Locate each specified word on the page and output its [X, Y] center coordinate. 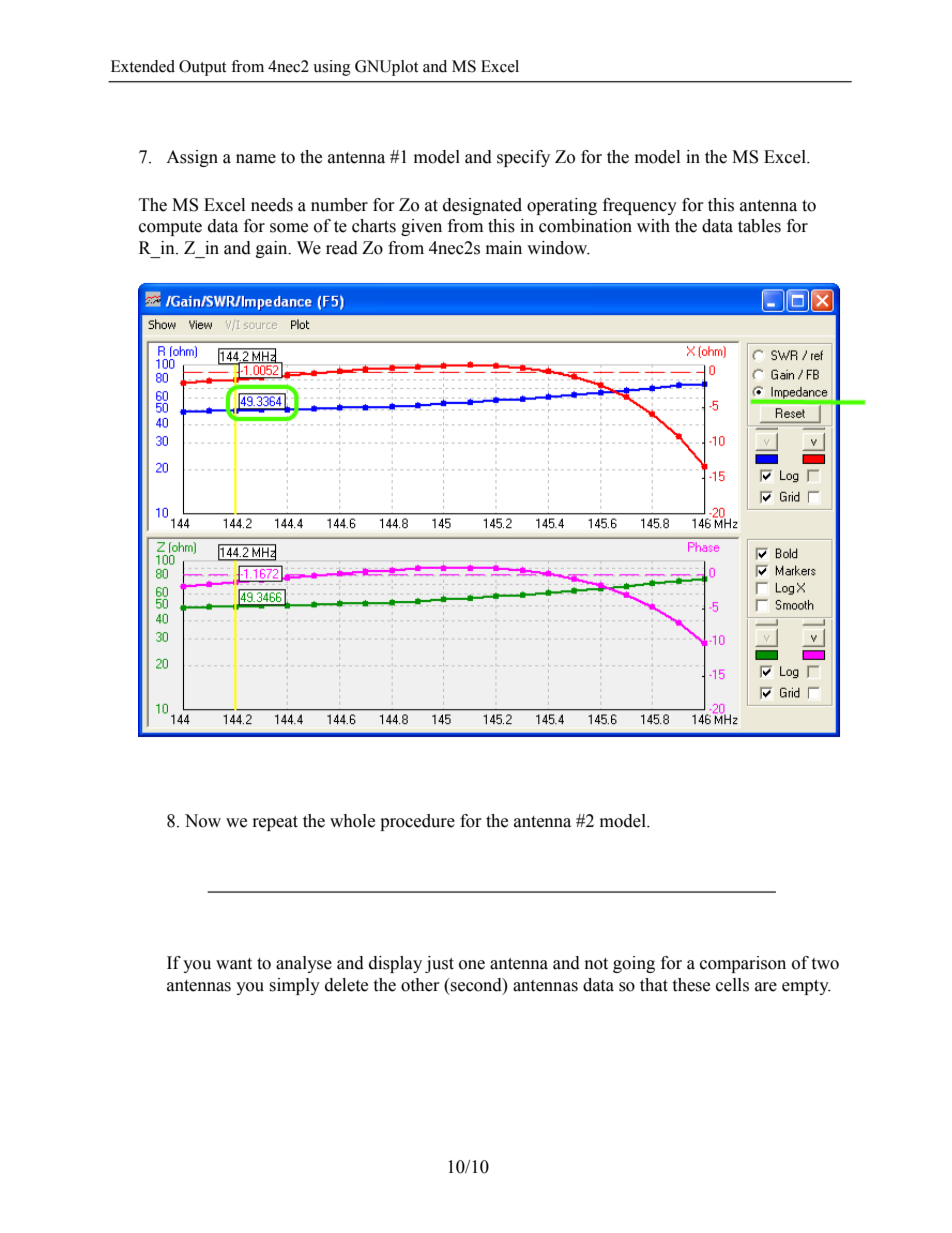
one [472, 965]
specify [523, 158]
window [558, 248]
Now [203, 821]
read [342, 248]
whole [352, 821]
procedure [417, 822]
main [504, 248]
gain [273, 249]
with [653, 226]
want [234, 964]
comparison [743, 964]
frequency [640, 206]
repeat [275, 823]
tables [759, 226]
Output [202, 68]
